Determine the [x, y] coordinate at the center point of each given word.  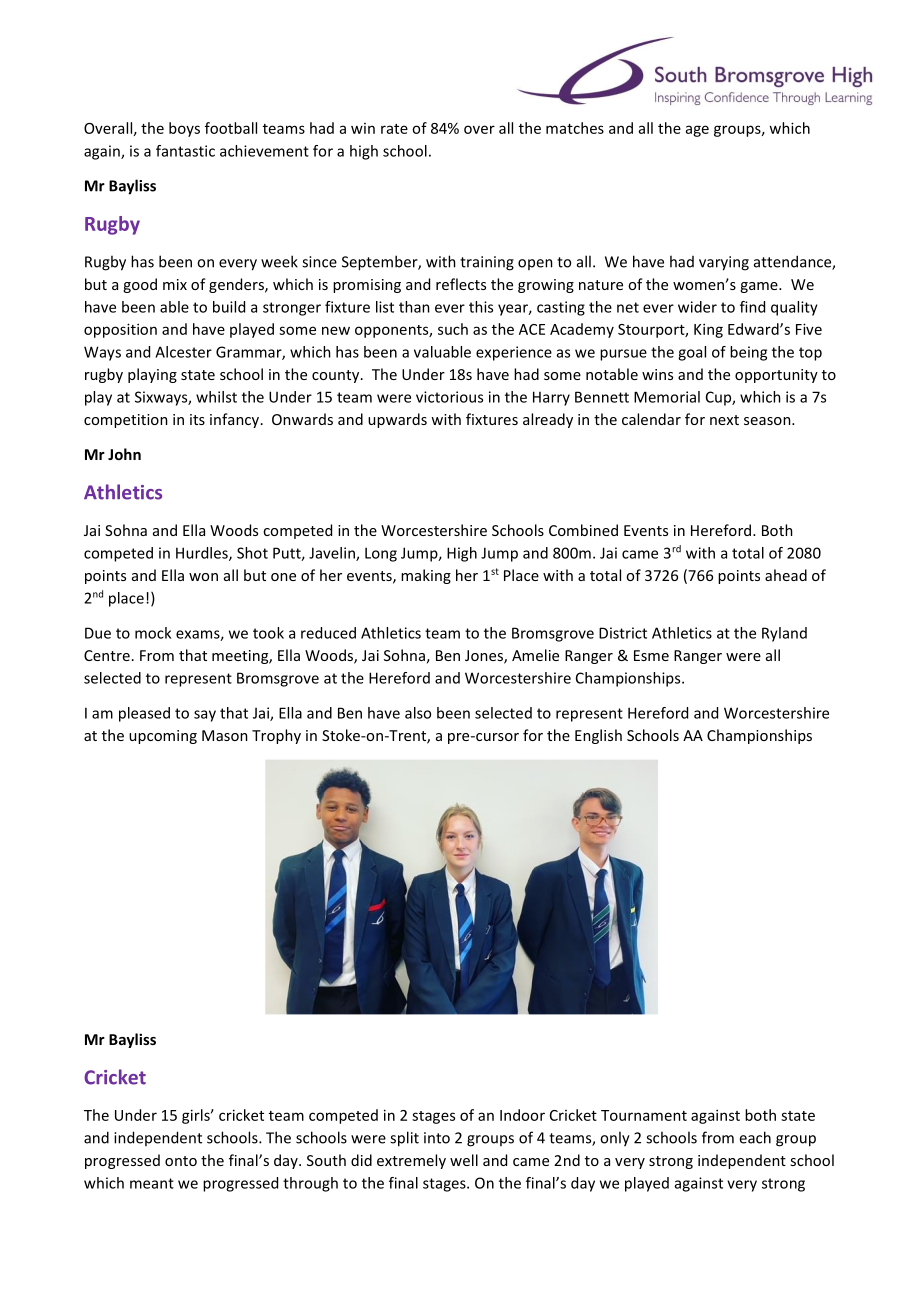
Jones [485, 657]
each [755, 1137]
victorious [449, 397]
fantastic [185, 151]
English [598, 736]
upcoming [163, 737]
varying [724, 263]
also [418, 713]
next [724, 420]
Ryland [784, 634]
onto [181, 1161]
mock [153, 633]
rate [394, 129]
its [197, 419]
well [464, 1160]
